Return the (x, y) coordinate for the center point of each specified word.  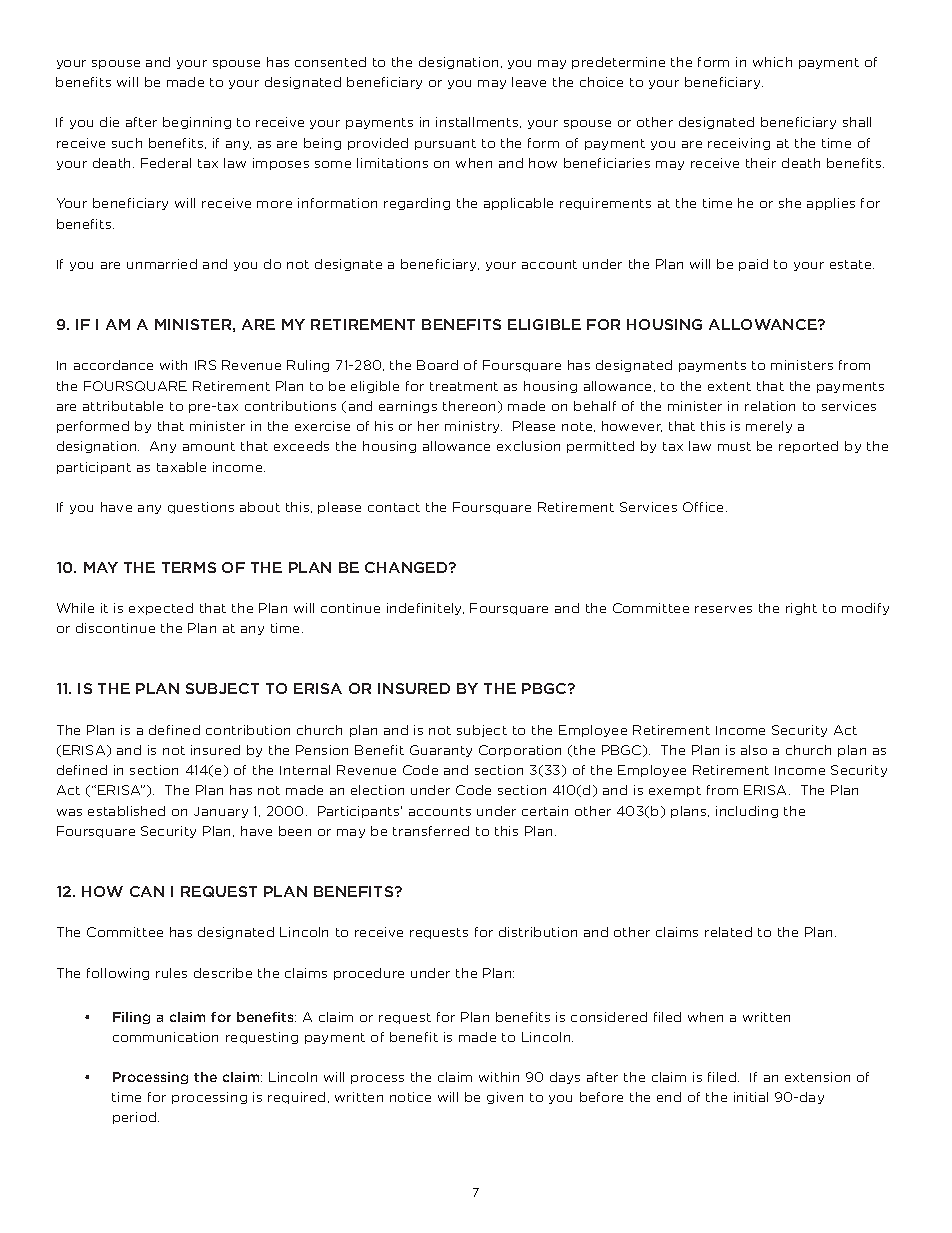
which (772, 62)
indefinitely (425, 609)
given (505, 1098)
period (136, 1118)
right (801, 609)
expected (161, 609)
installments (478, 122)
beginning (197, 123)
